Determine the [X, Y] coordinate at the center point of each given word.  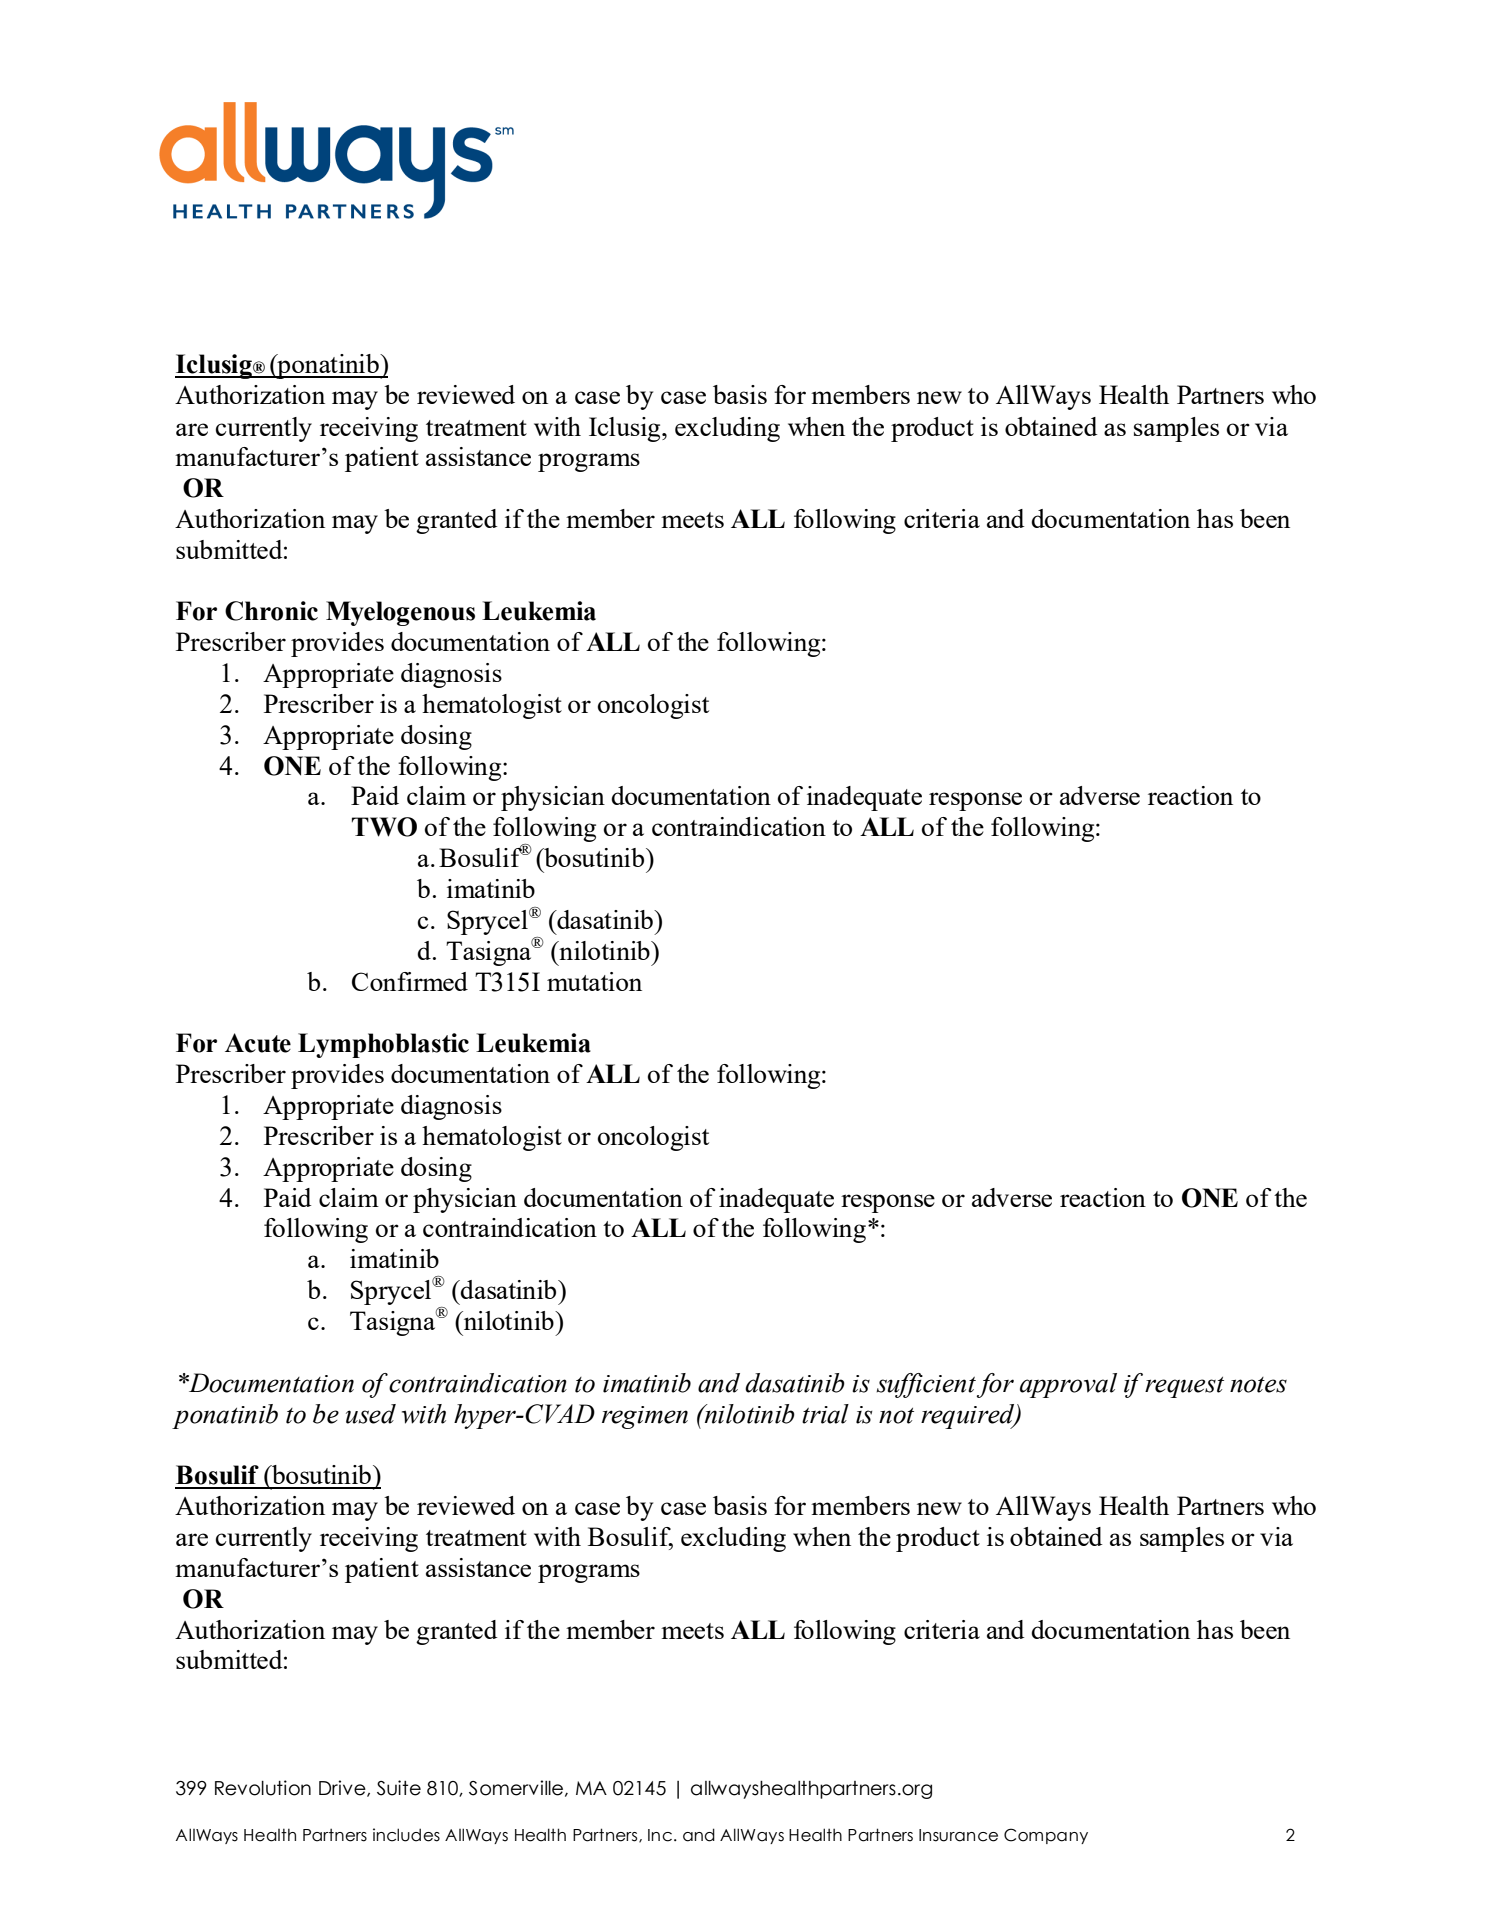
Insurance [958, 1835]
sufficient [926, 1385]
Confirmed [410, 981]
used [371, 1414]
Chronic [271, 611]
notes [1258, 1385]
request [1184, 1387]
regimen [645, 1417]
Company [1046, 1836]
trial [825, 1414]
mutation [594, 981]
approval [1068, 1385]
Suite [399, 1788]
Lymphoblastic [383, 1045]
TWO [384, 827]
